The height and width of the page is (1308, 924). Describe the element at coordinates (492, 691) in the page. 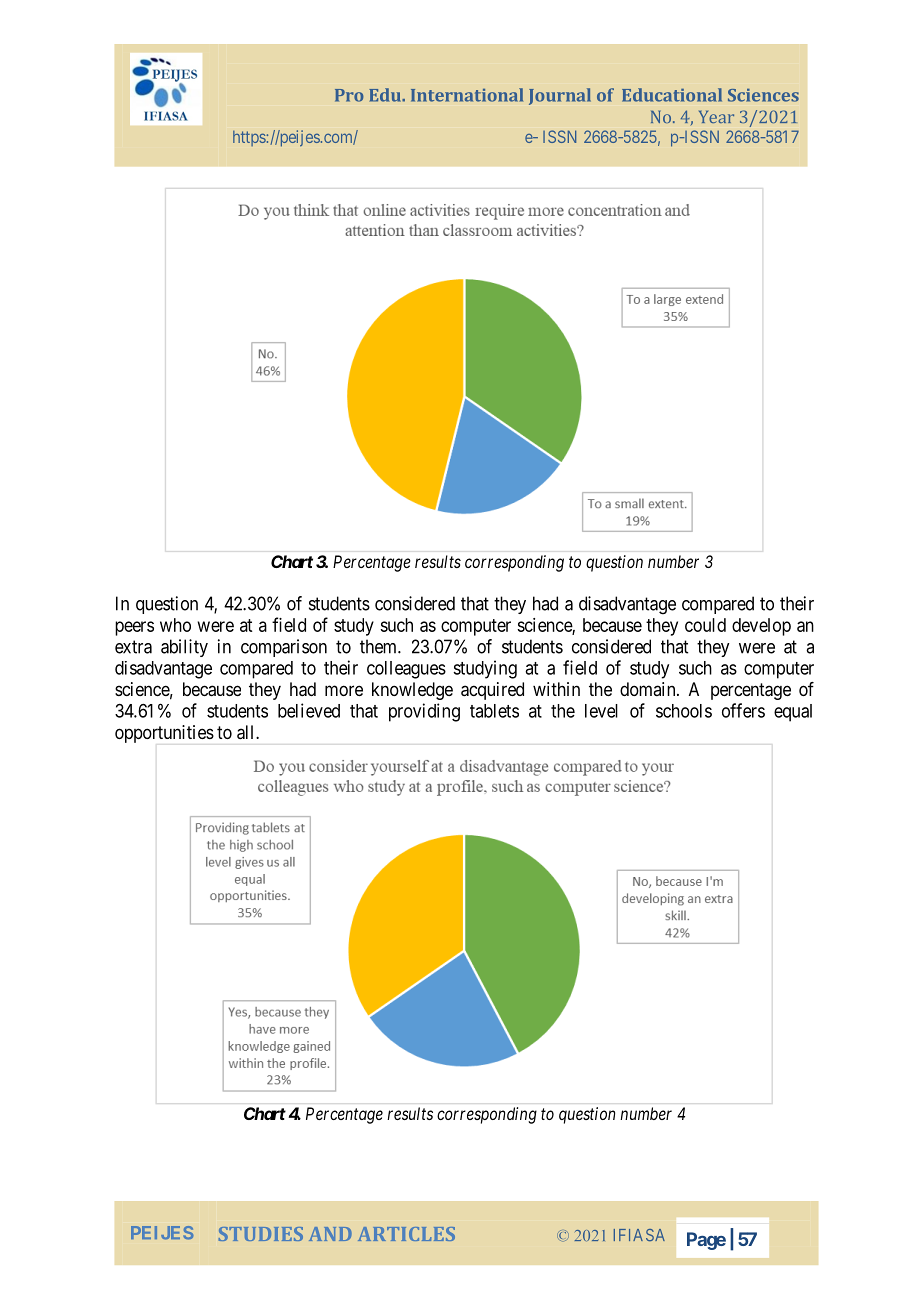

I see `acquired` at that location.
